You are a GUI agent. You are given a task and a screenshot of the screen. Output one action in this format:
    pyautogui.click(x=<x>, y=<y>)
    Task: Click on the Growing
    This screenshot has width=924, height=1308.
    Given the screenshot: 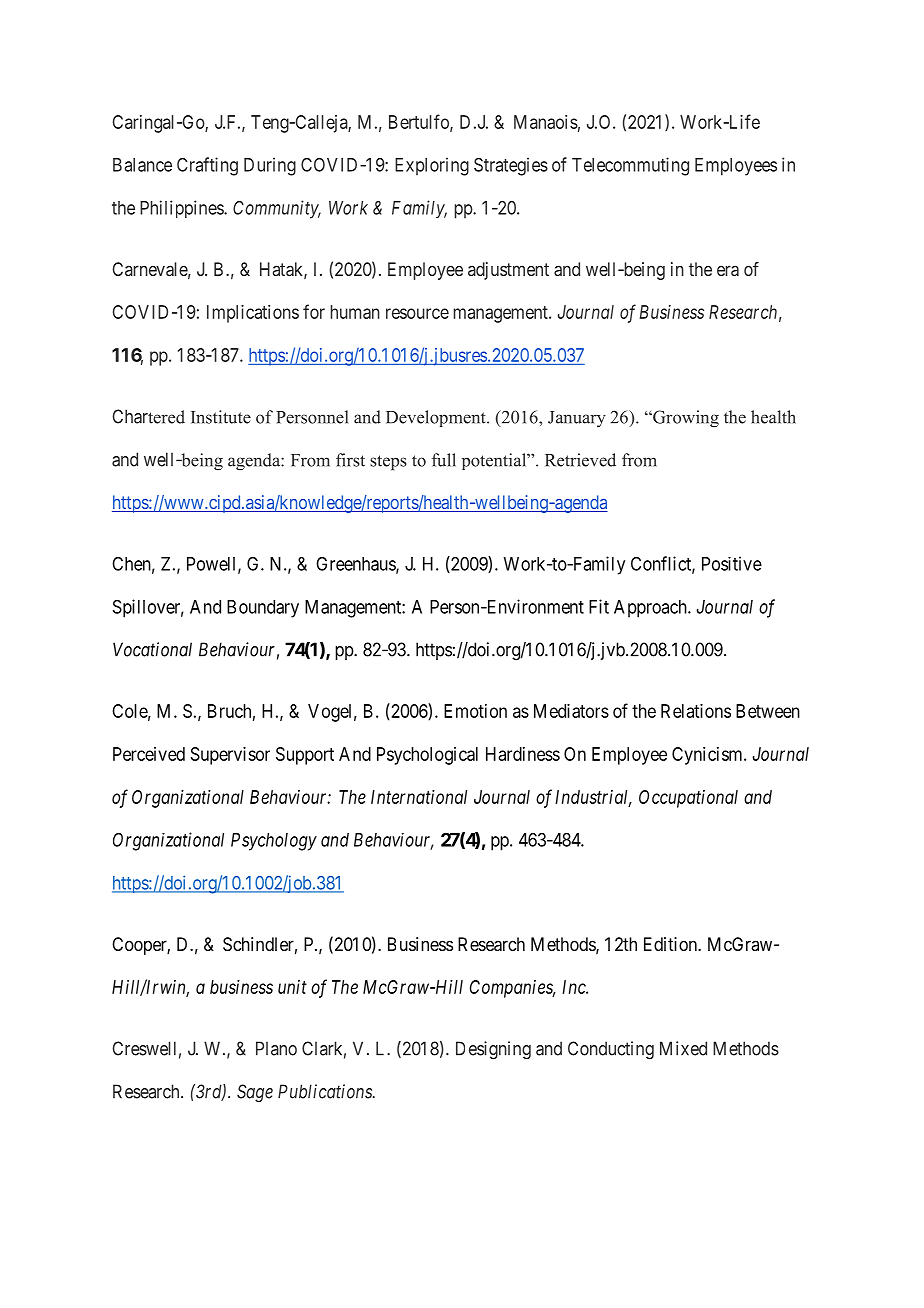 What is the action you would take?
    pyautogui.click(x=685, y=419)
